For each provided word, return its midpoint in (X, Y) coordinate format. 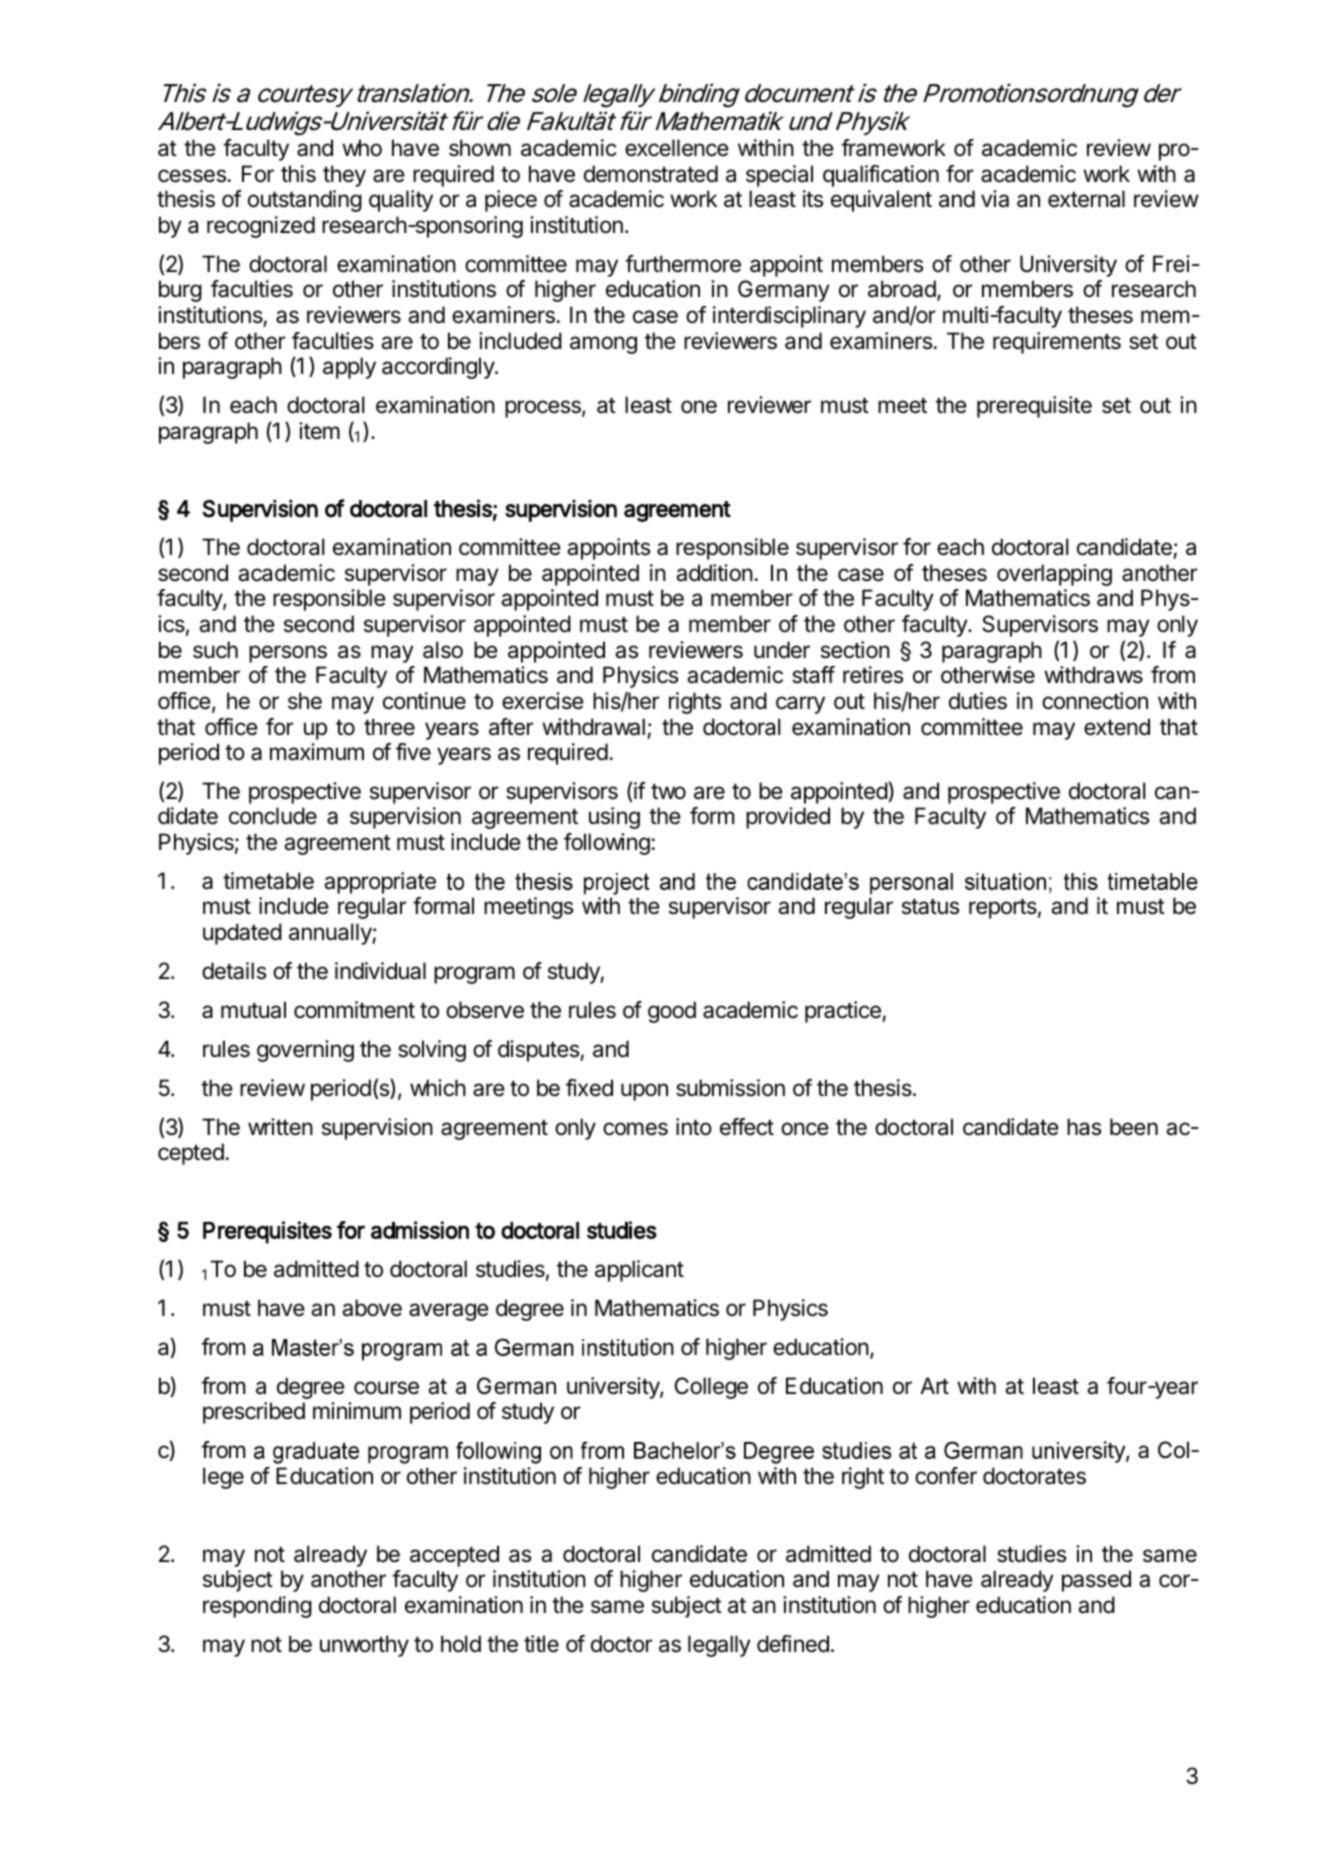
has (1084, 1127)
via (995, 199)
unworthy (364, 1646)
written (280, 1127)
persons (288, 654)
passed (1096, 1581)
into (694, 1127)
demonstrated (651, 174)
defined (793, 1644)
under (782, 650)
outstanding (305, 201)
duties (978, 701)
